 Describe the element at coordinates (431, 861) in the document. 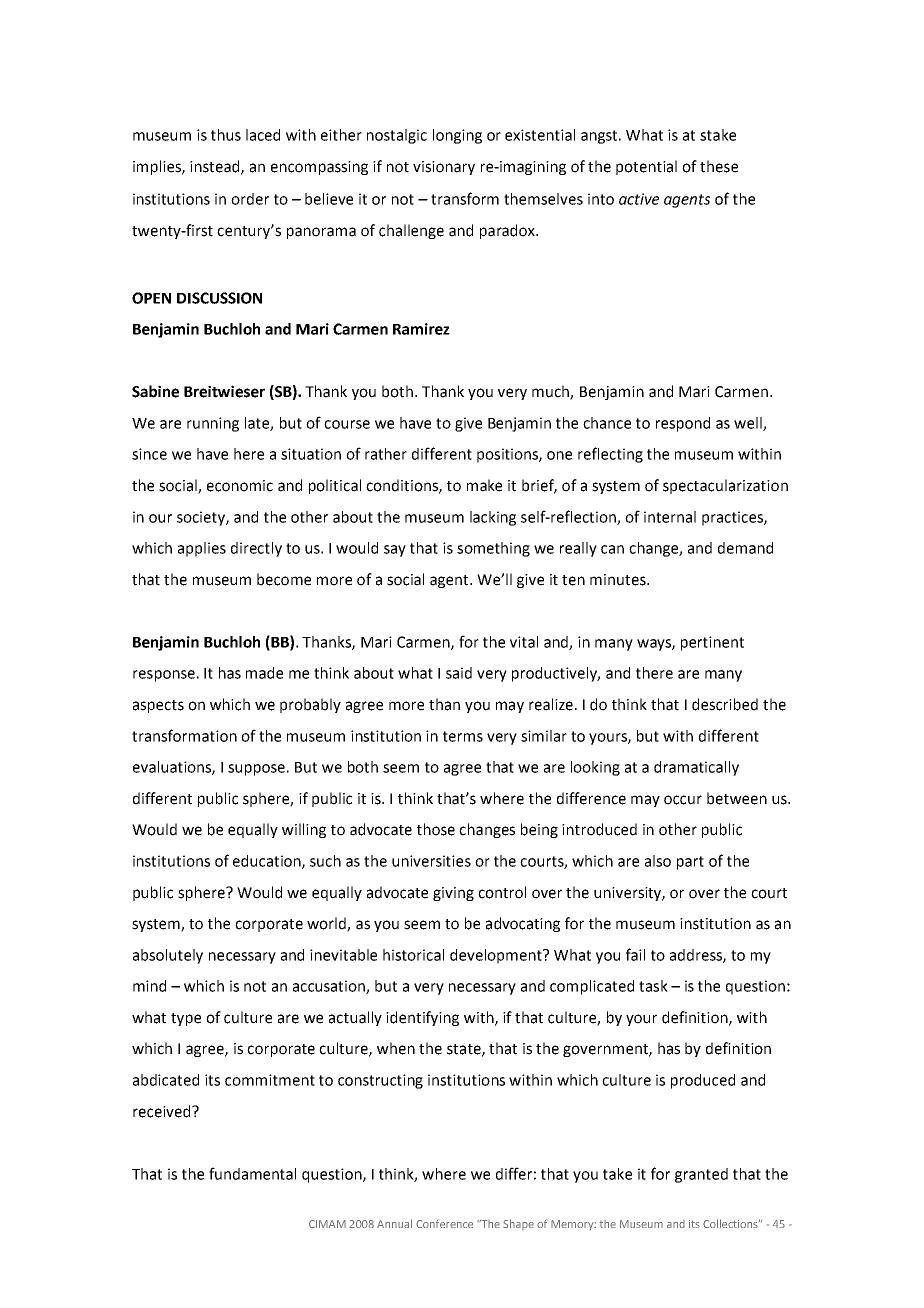

I see `universities` at that location.
